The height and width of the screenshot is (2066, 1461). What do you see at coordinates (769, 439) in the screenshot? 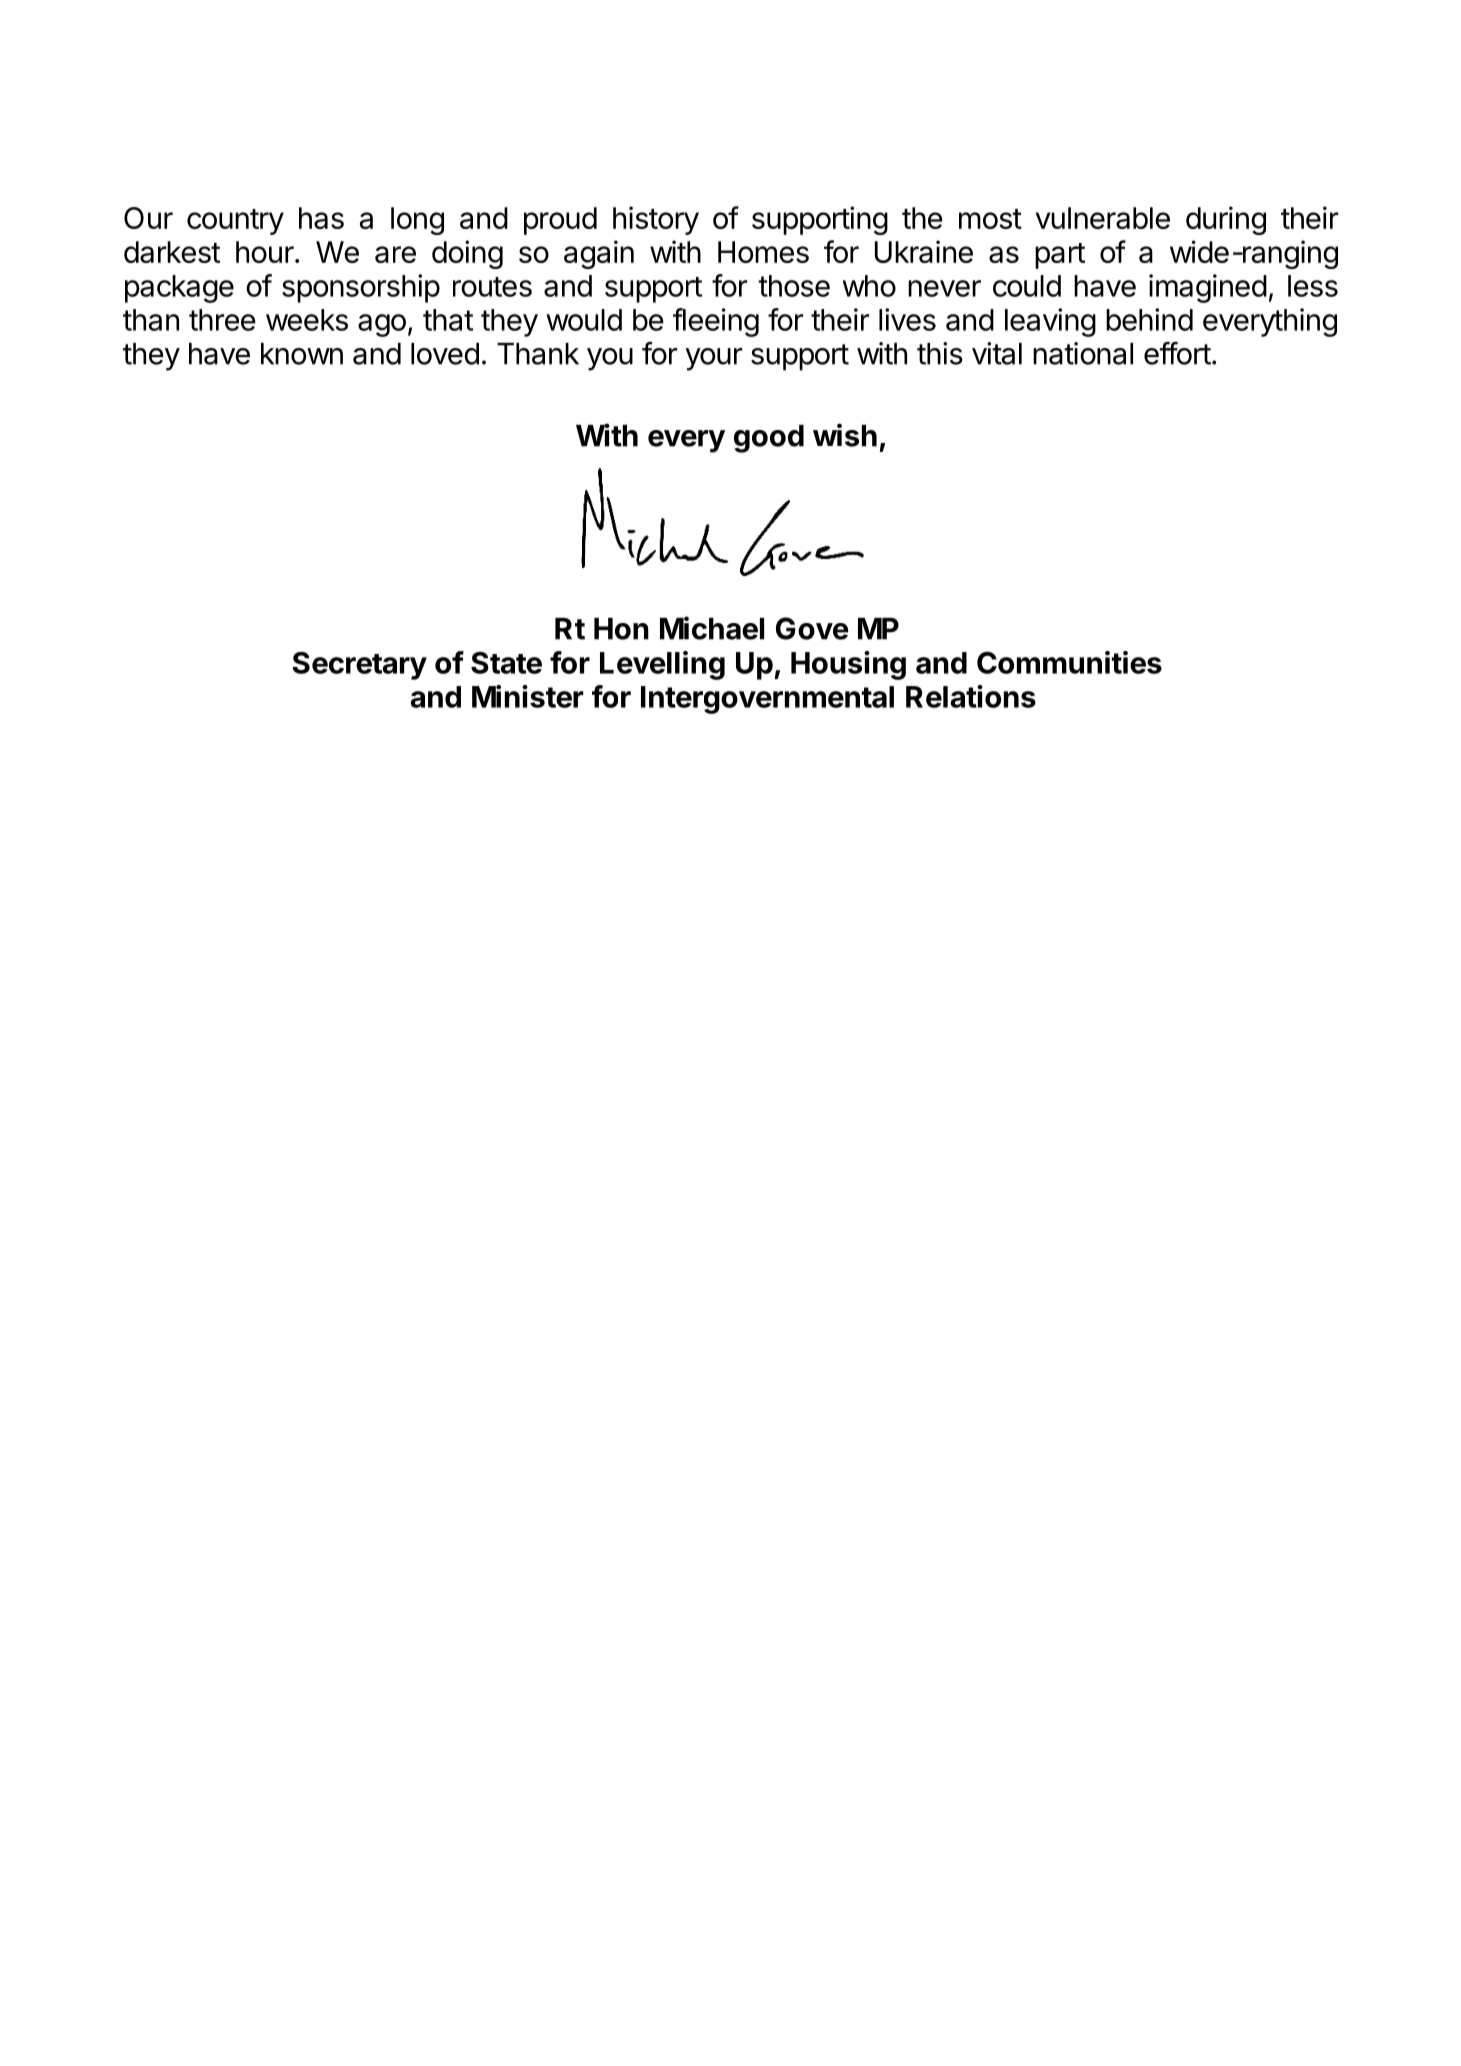
I see `good` at bounding box center [769, 439].
